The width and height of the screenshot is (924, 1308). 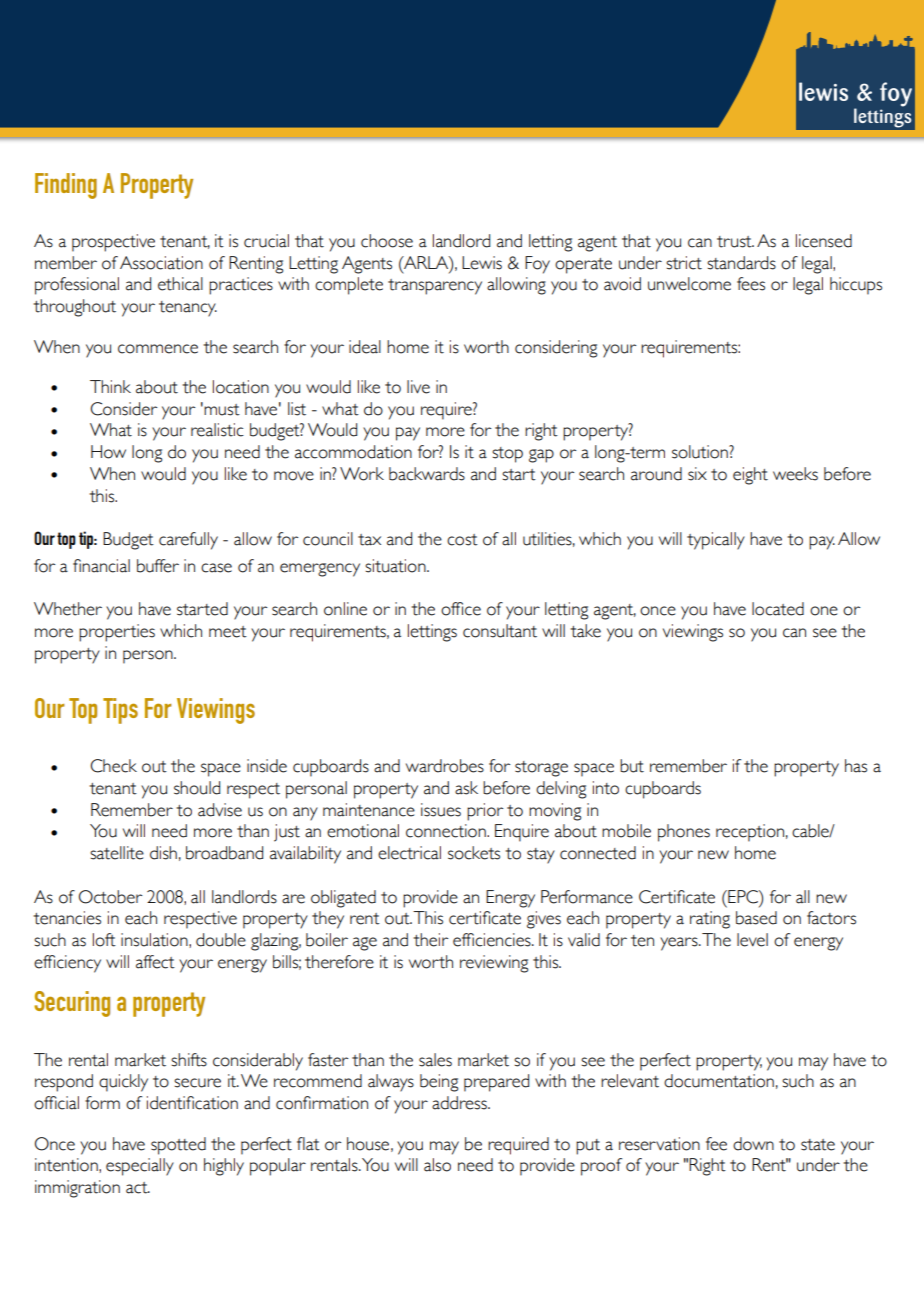 What do you see at coordinates (482, 263) in the screenshot?
I see `Lewis` at bounding box center [482, 263].
